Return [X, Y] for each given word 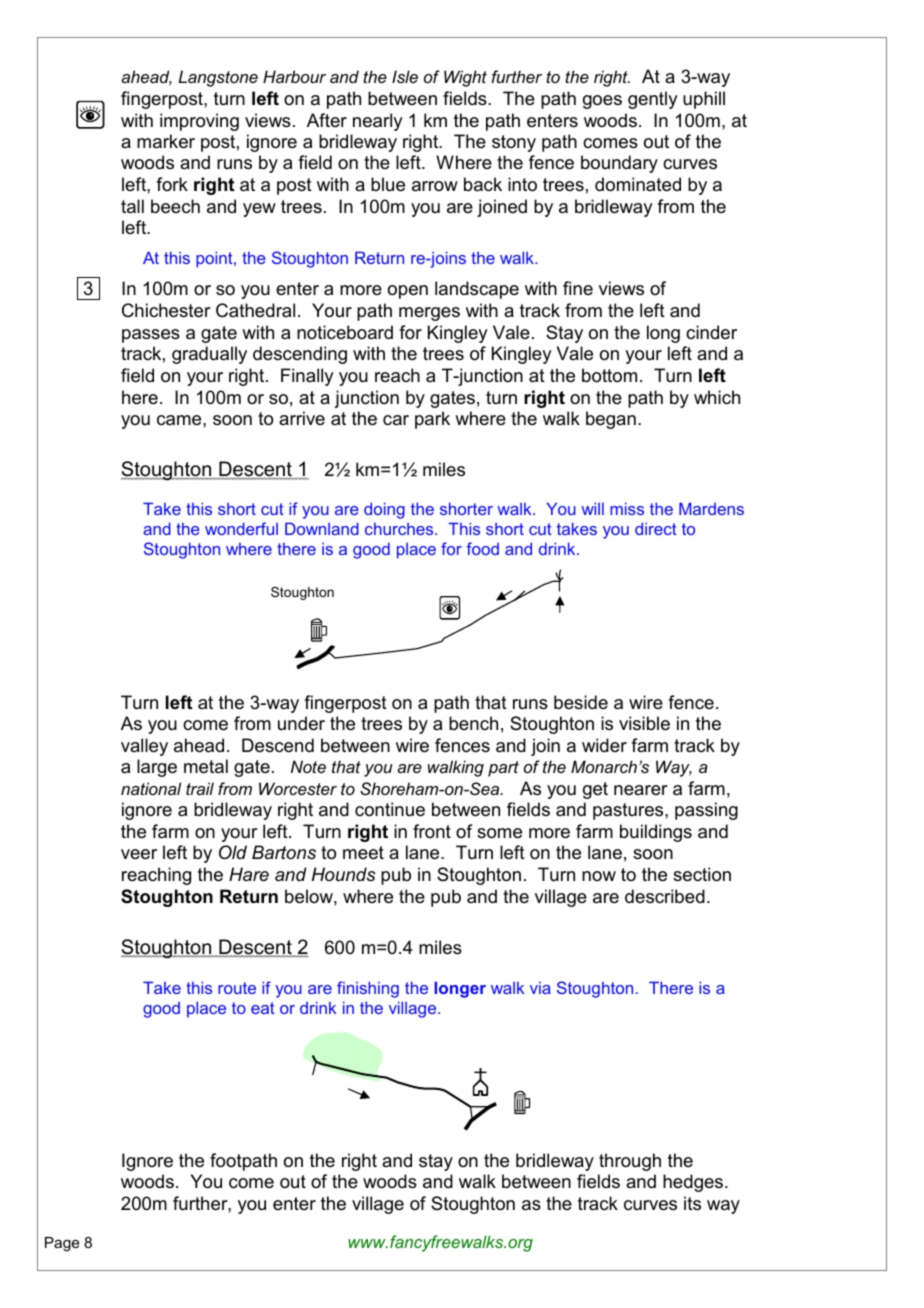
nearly [377, 122]
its [692, 1203]
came [180, 420]
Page [62, 1244]
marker [166, 141]
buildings [656, 833]
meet [363, 853]
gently [652, 100]
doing [384, 511]
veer [139, 854]
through [630, 1162]
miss [627, 509]
